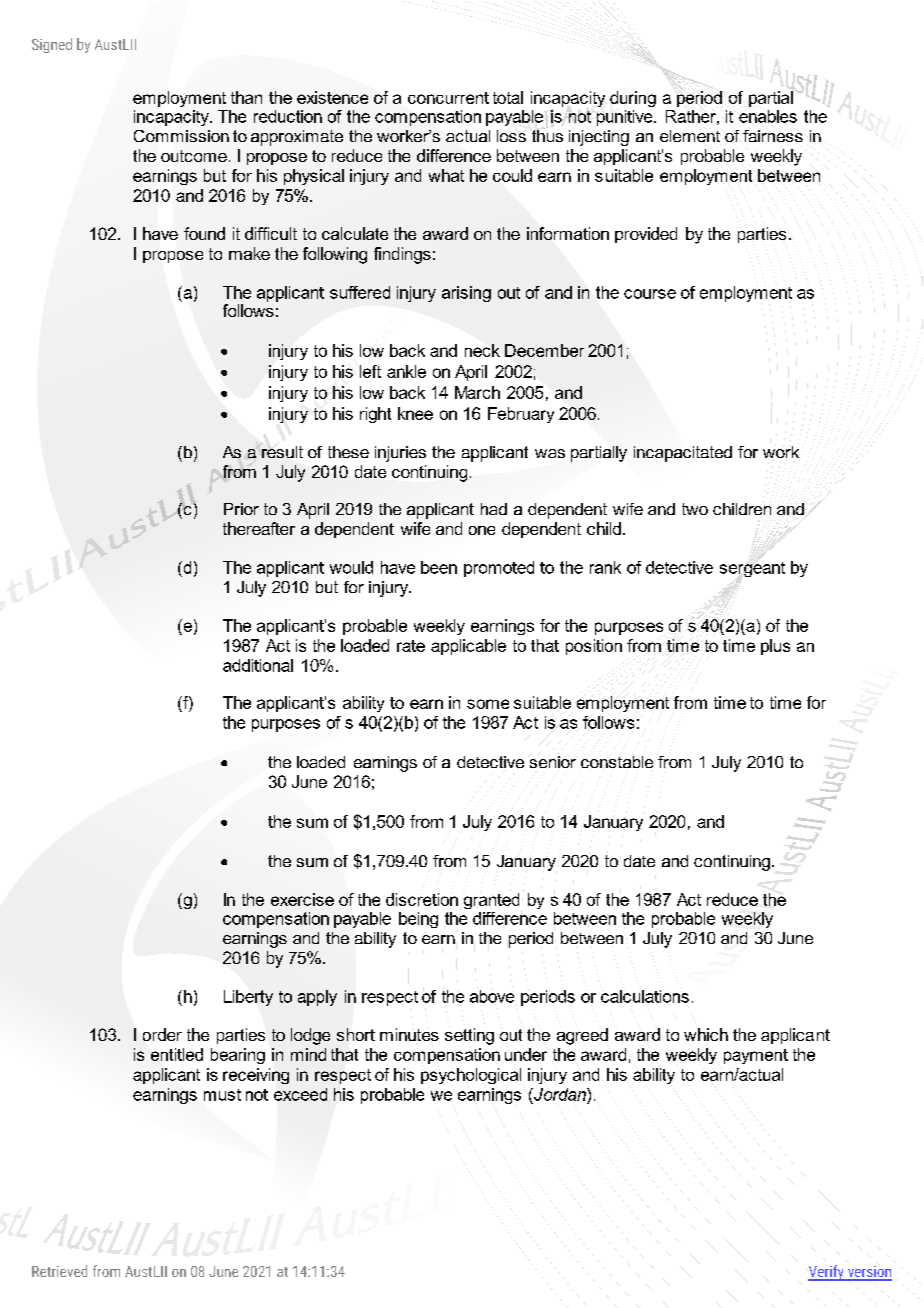  I want to click on March, so click(477, 392).
